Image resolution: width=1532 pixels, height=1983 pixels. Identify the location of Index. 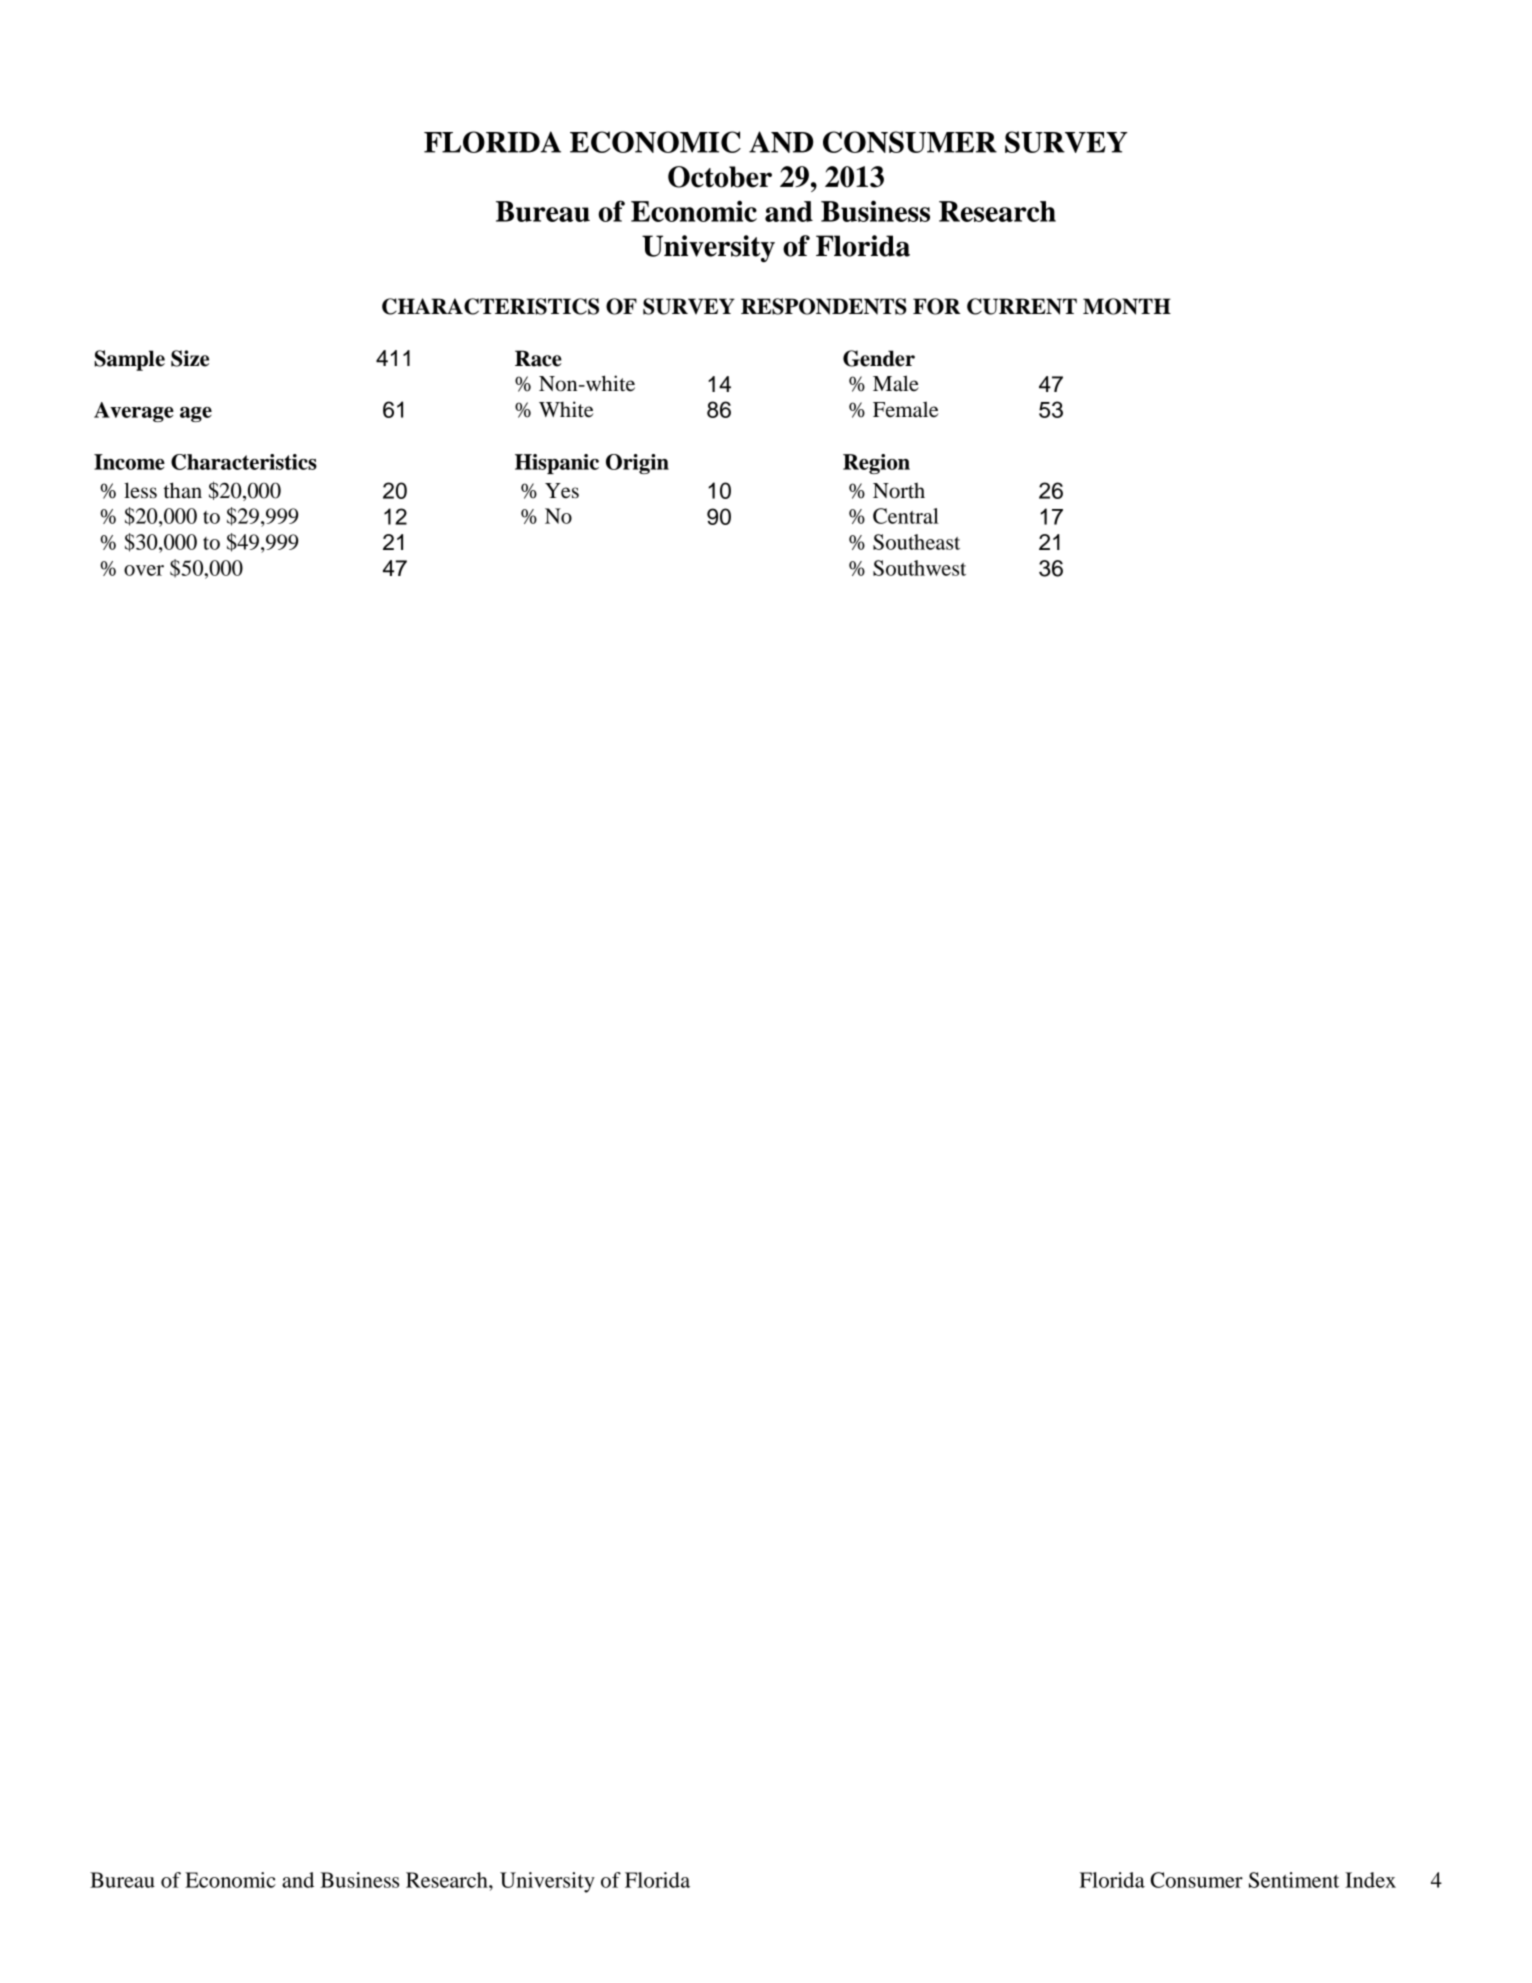
(1370, 1880).
